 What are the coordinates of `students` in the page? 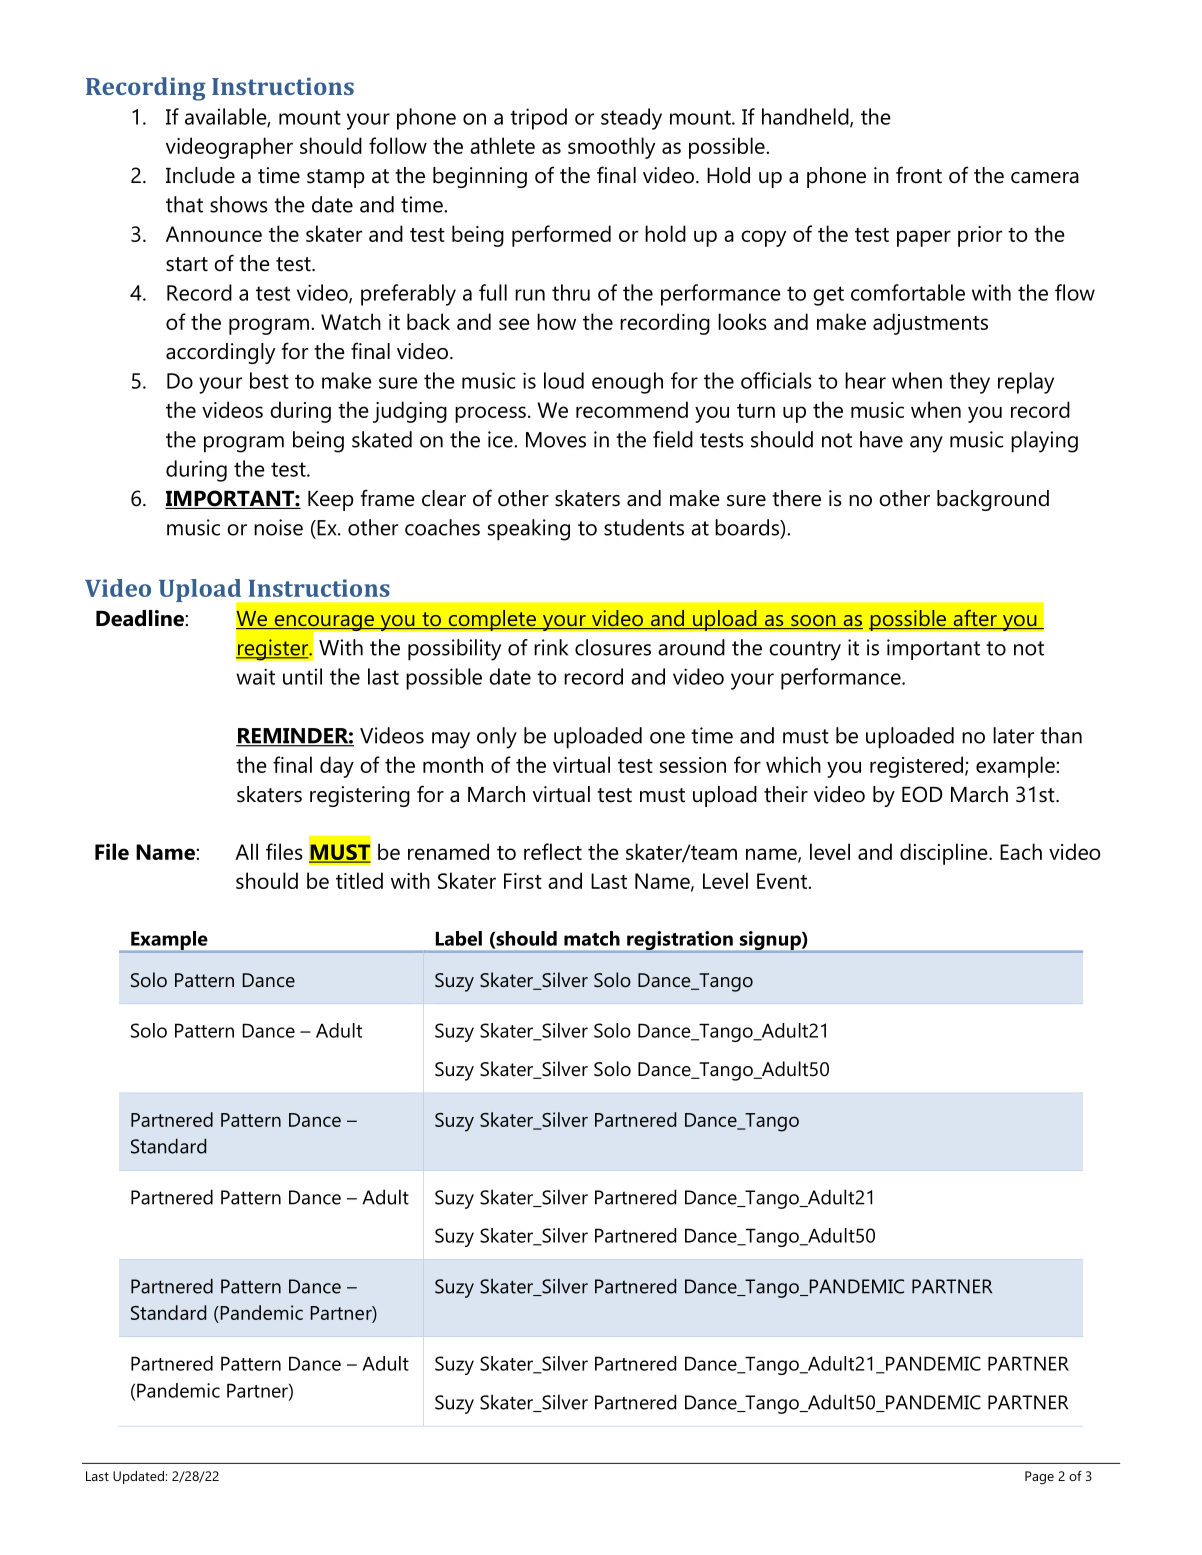 It's located at (644, 527).
